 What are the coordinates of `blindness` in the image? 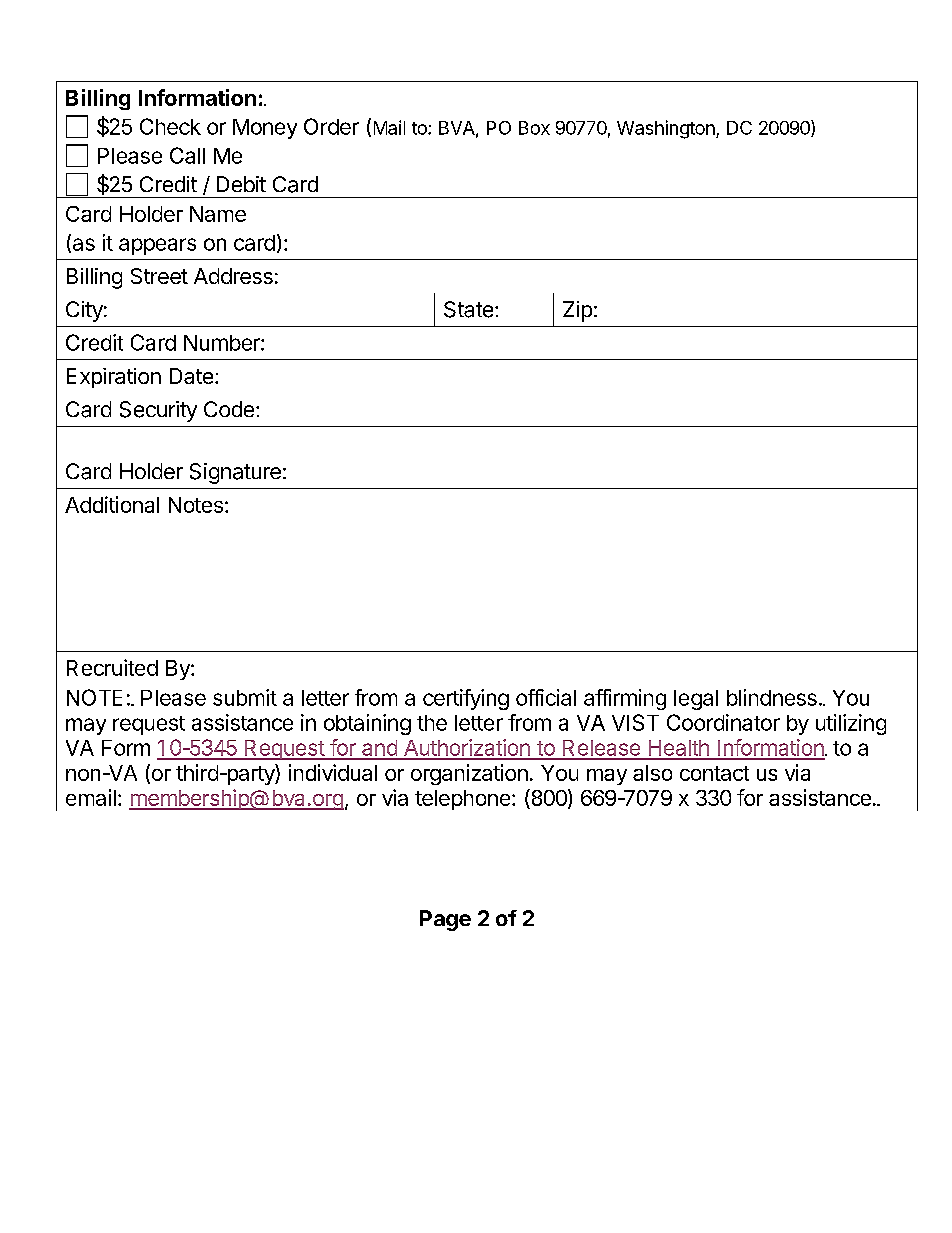 It's located at (772, 697).
